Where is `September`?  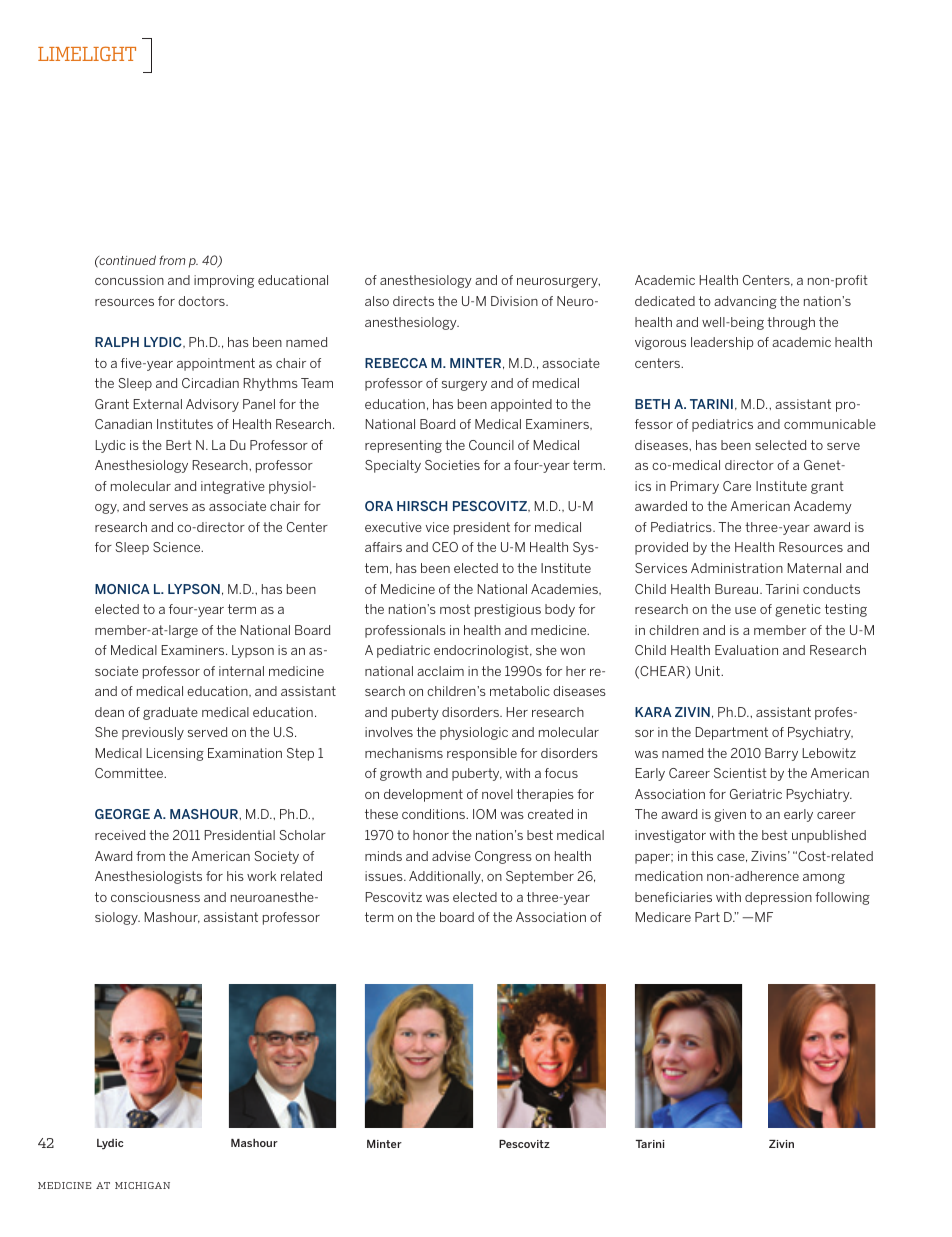 September is located at coordinates (540, 877).
